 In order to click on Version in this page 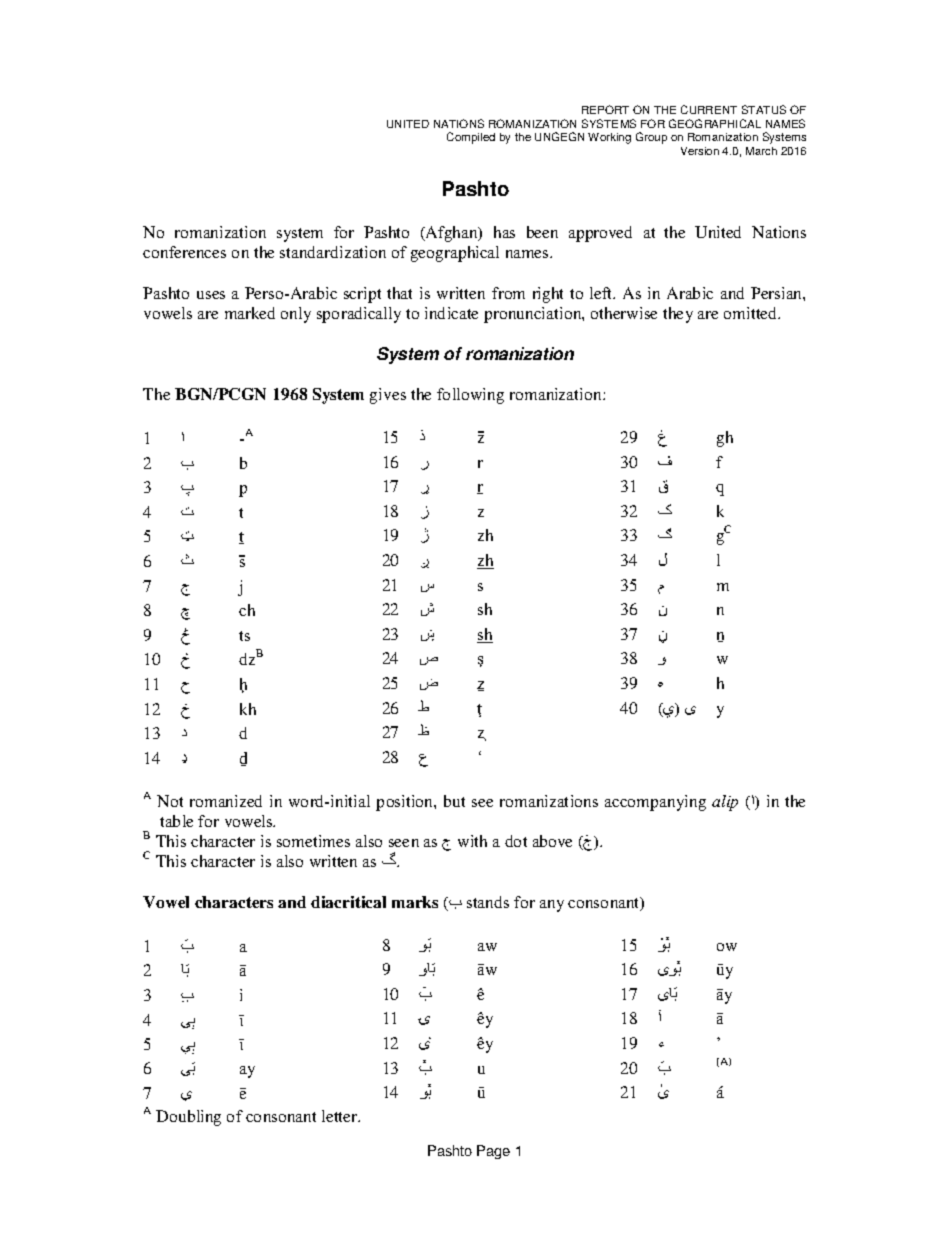, I will do `click(700, 151)`.
